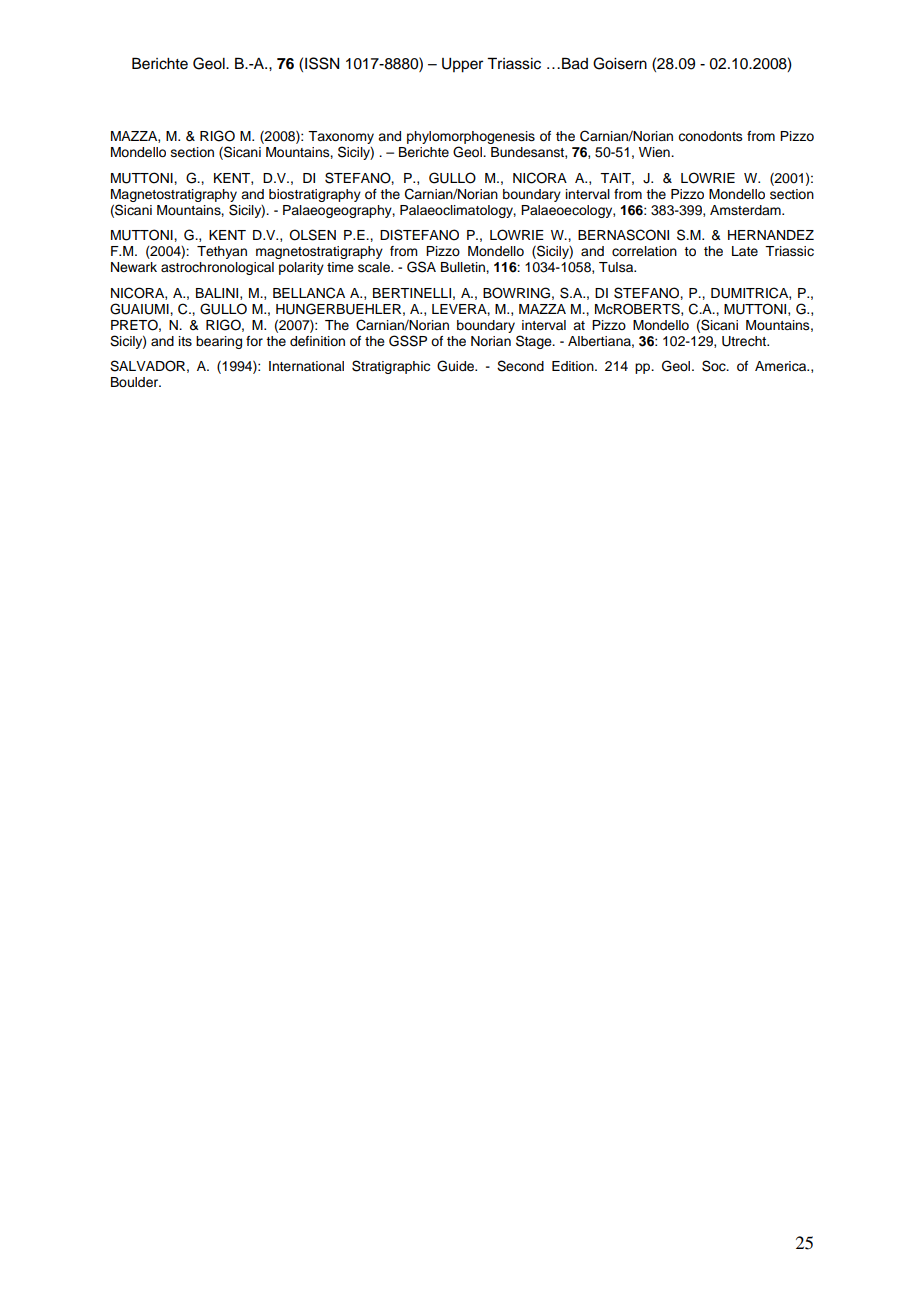 The width and height of the document is (924, 1308). What do you see at coordinates (341, 137) in the document?
I see `Taxonomy` at bounding box center [341, 137].
